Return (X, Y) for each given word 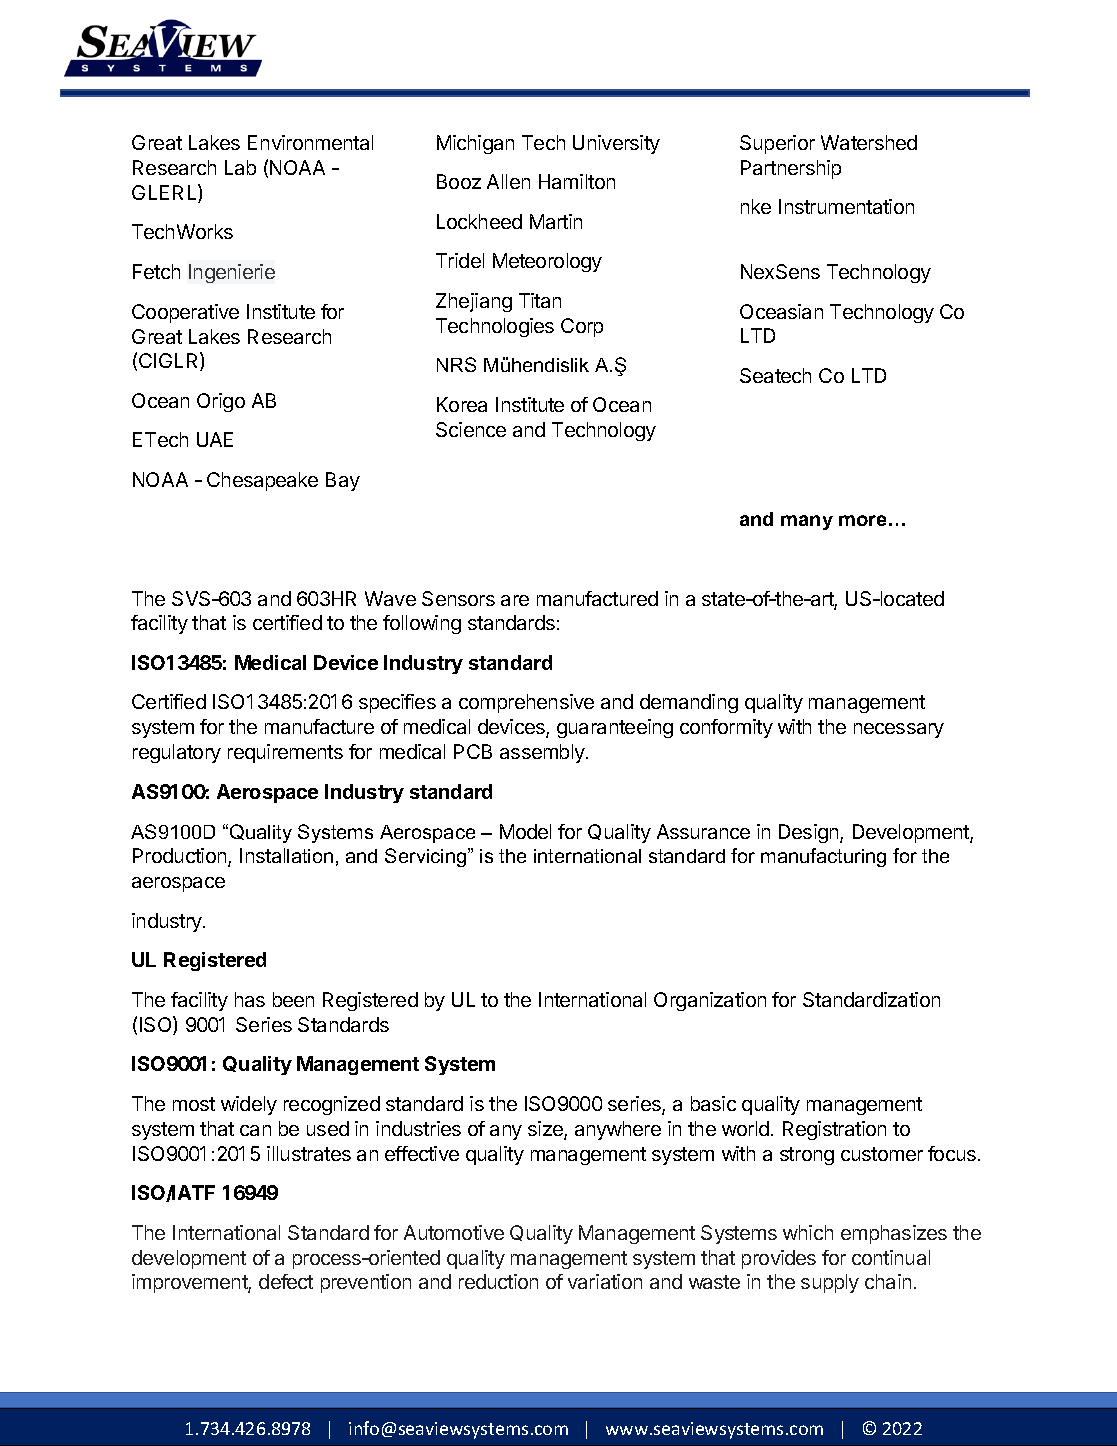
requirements (285, 753)
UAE (215, 439)
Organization (710, 1001)
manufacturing (823, 857)
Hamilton (577, 181)
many (807, 522)
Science (471, 429)
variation (605, 1281)
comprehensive (526, 703)
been (293, 999)
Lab (240, 167)
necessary (899, 730)
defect (286, 1281)
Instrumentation (846, 206)
